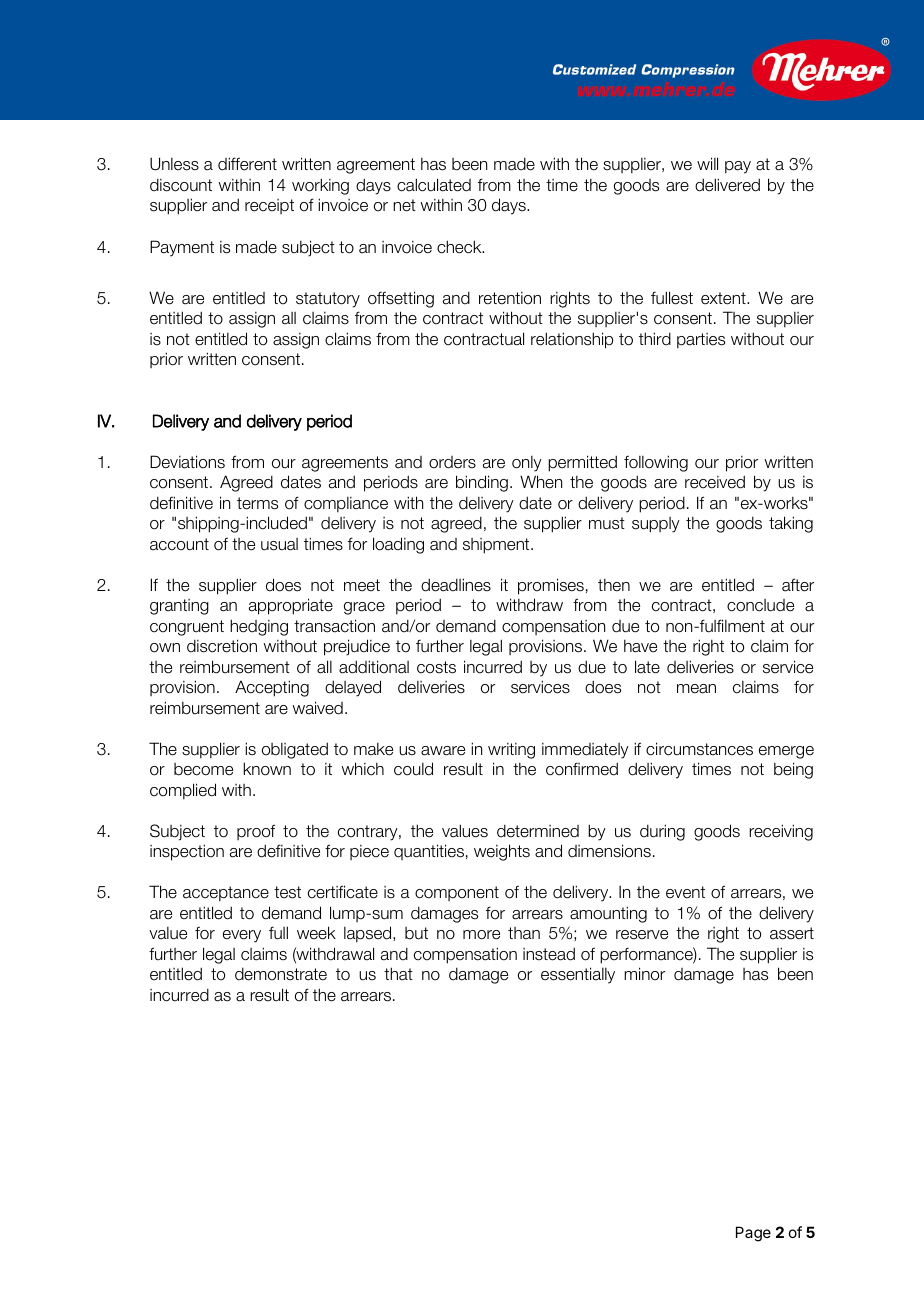 Image resolution: width=924 pixels, height=1308 pixels. Describe the element at coordinates (226, 894) in the document. I see `acceptance` at that location.
